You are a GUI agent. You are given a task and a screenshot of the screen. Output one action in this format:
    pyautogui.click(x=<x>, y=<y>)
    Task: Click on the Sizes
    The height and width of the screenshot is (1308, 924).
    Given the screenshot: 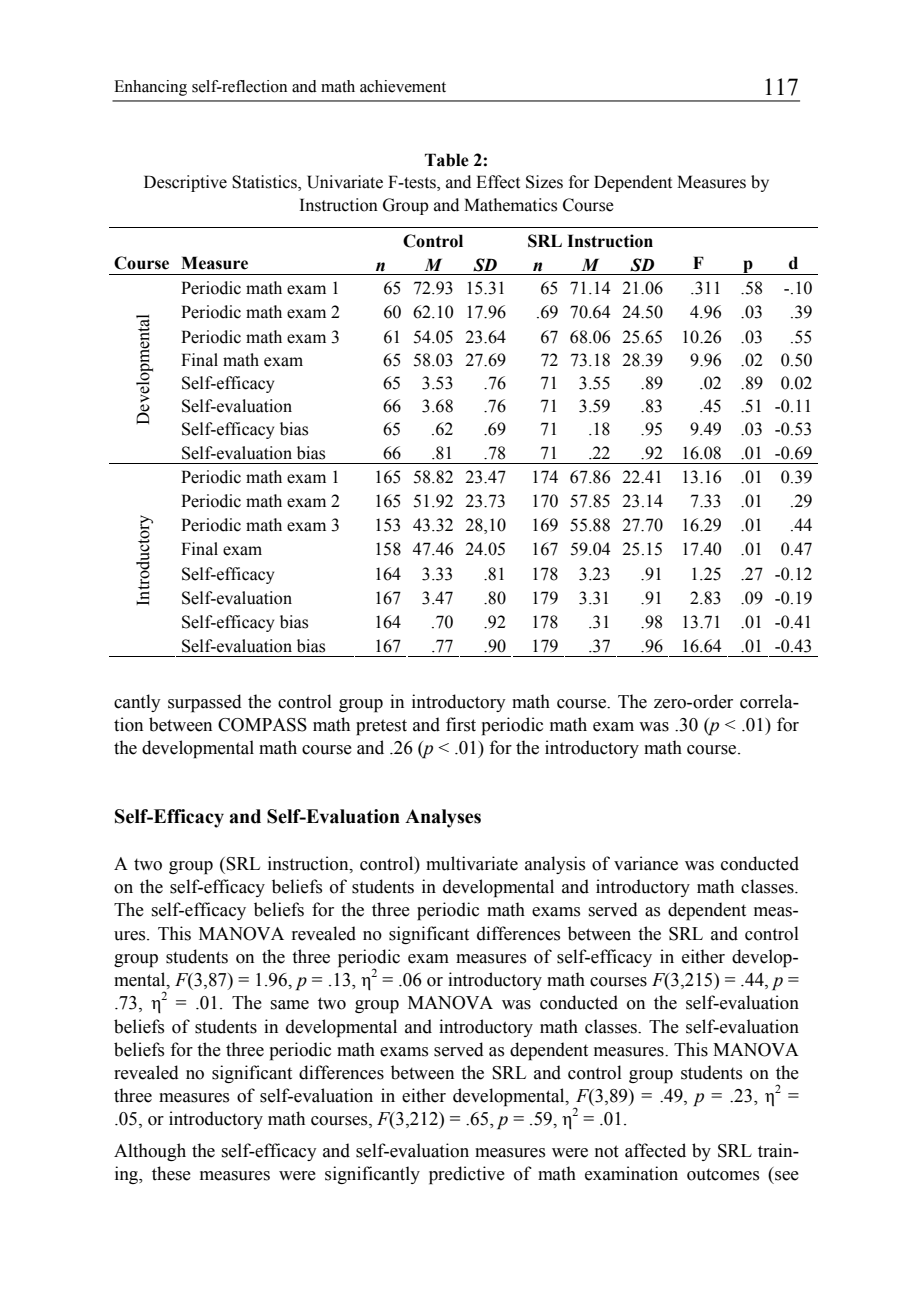 What is the action you would take?
    pyautogui.click(x=544, y=182)
